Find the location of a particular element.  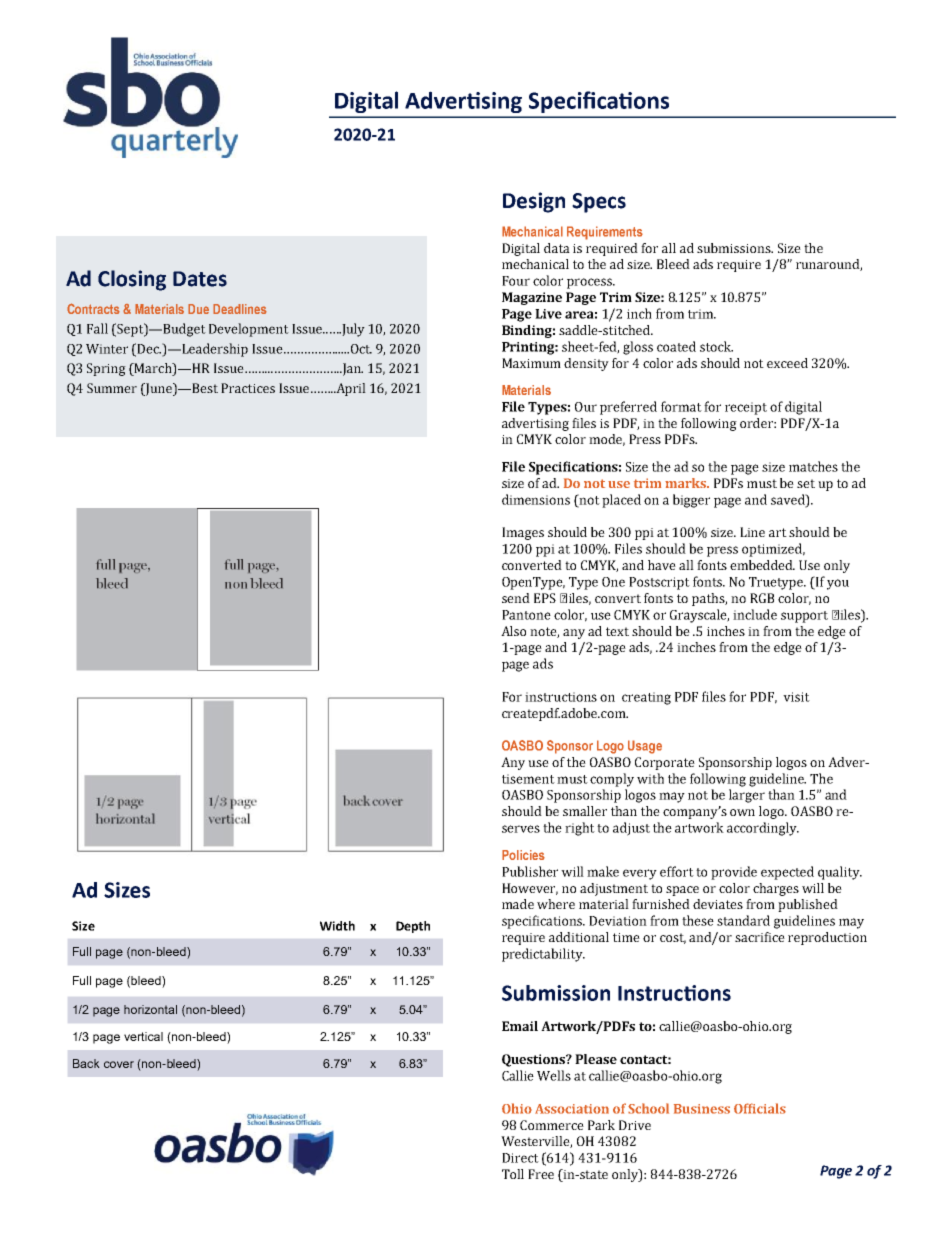

Direct is located at coordinates (520, 1158).
